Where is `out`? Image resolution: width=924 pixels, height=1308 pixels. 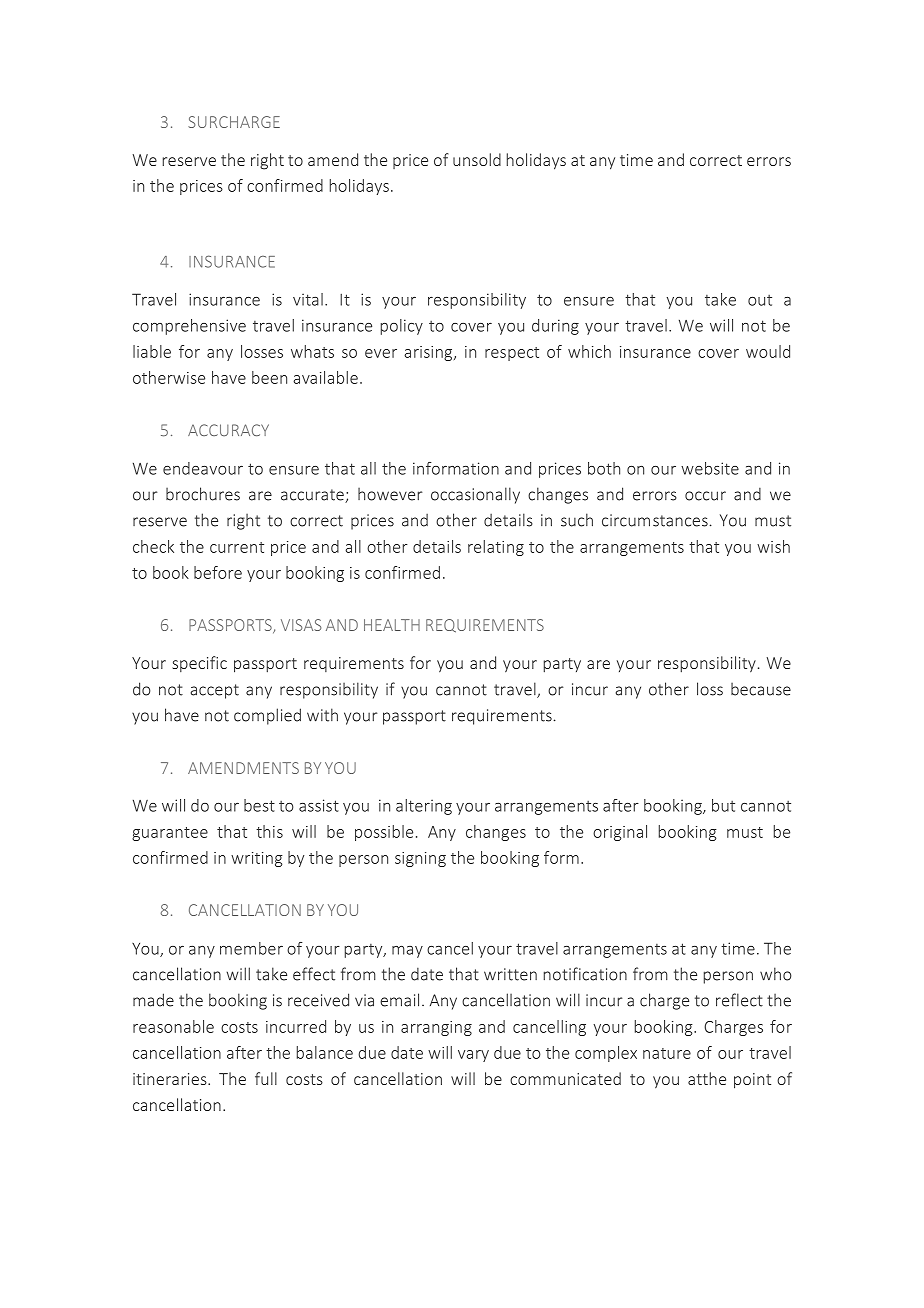 out is located at coordinates (760, 300).
